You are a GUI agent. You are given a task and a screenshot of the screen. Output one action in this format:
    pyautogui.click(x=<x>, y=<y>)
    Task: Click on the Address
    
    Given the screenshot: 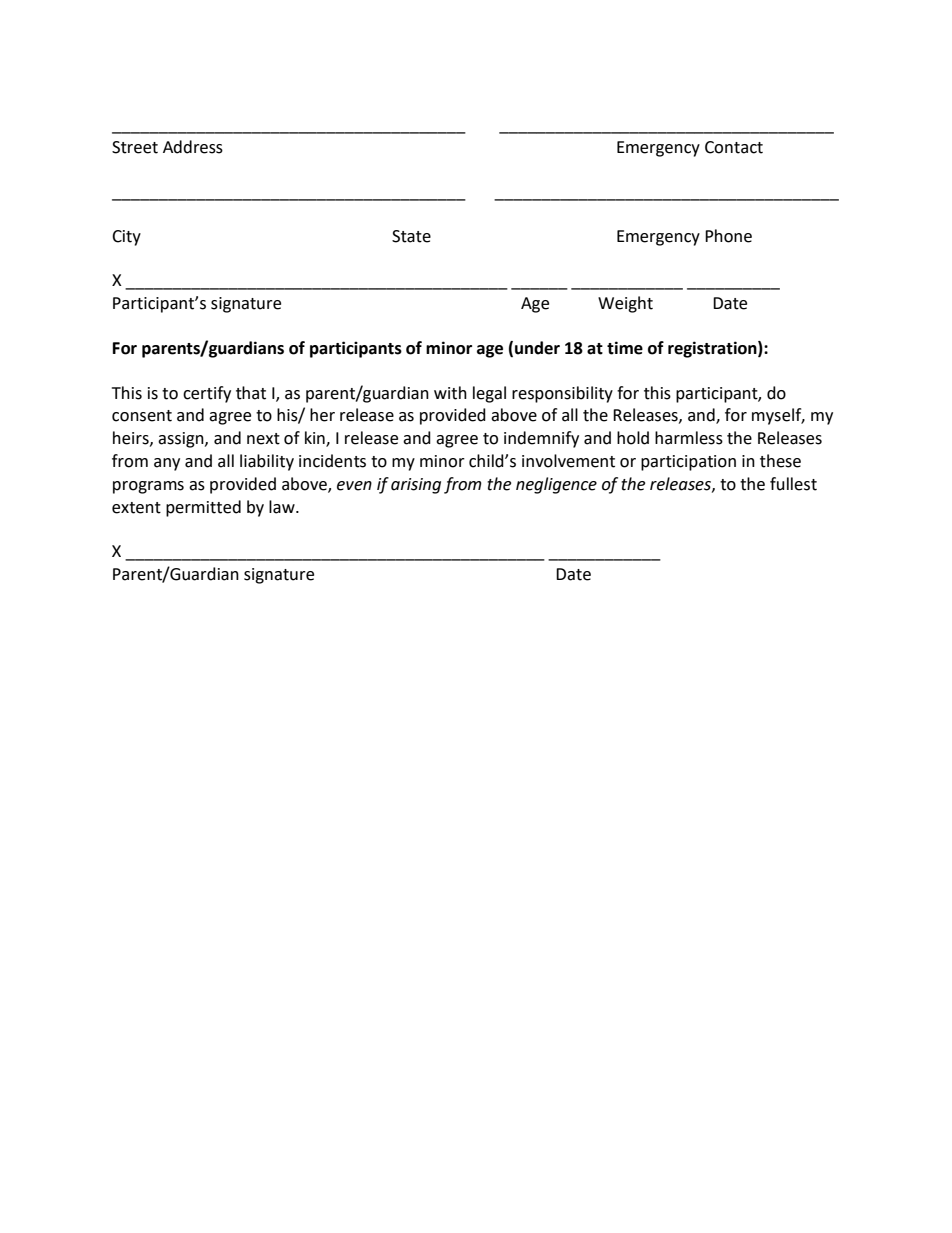 What is the action you would take?
    pyautogui.click(x=193, y=147)
